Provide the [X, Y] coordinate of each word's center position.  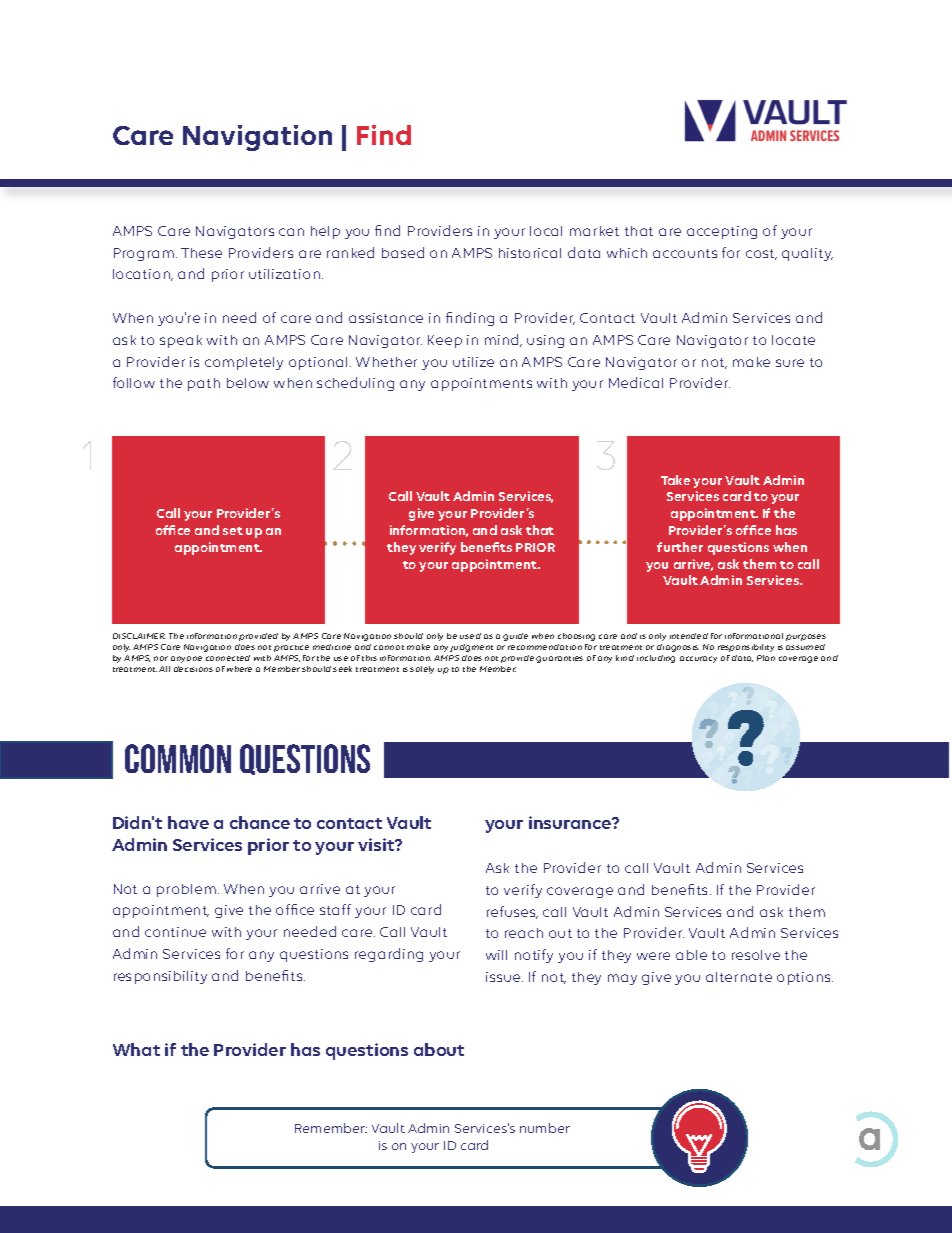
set [233, 531]
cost [761, 254]
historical [530, 253]
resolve [756, 955]
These [201, 253]
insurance [571, 822]
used [470, 636]
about [439, 1049]
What [136, 1049]
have [188, 822]
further [680, 547]
